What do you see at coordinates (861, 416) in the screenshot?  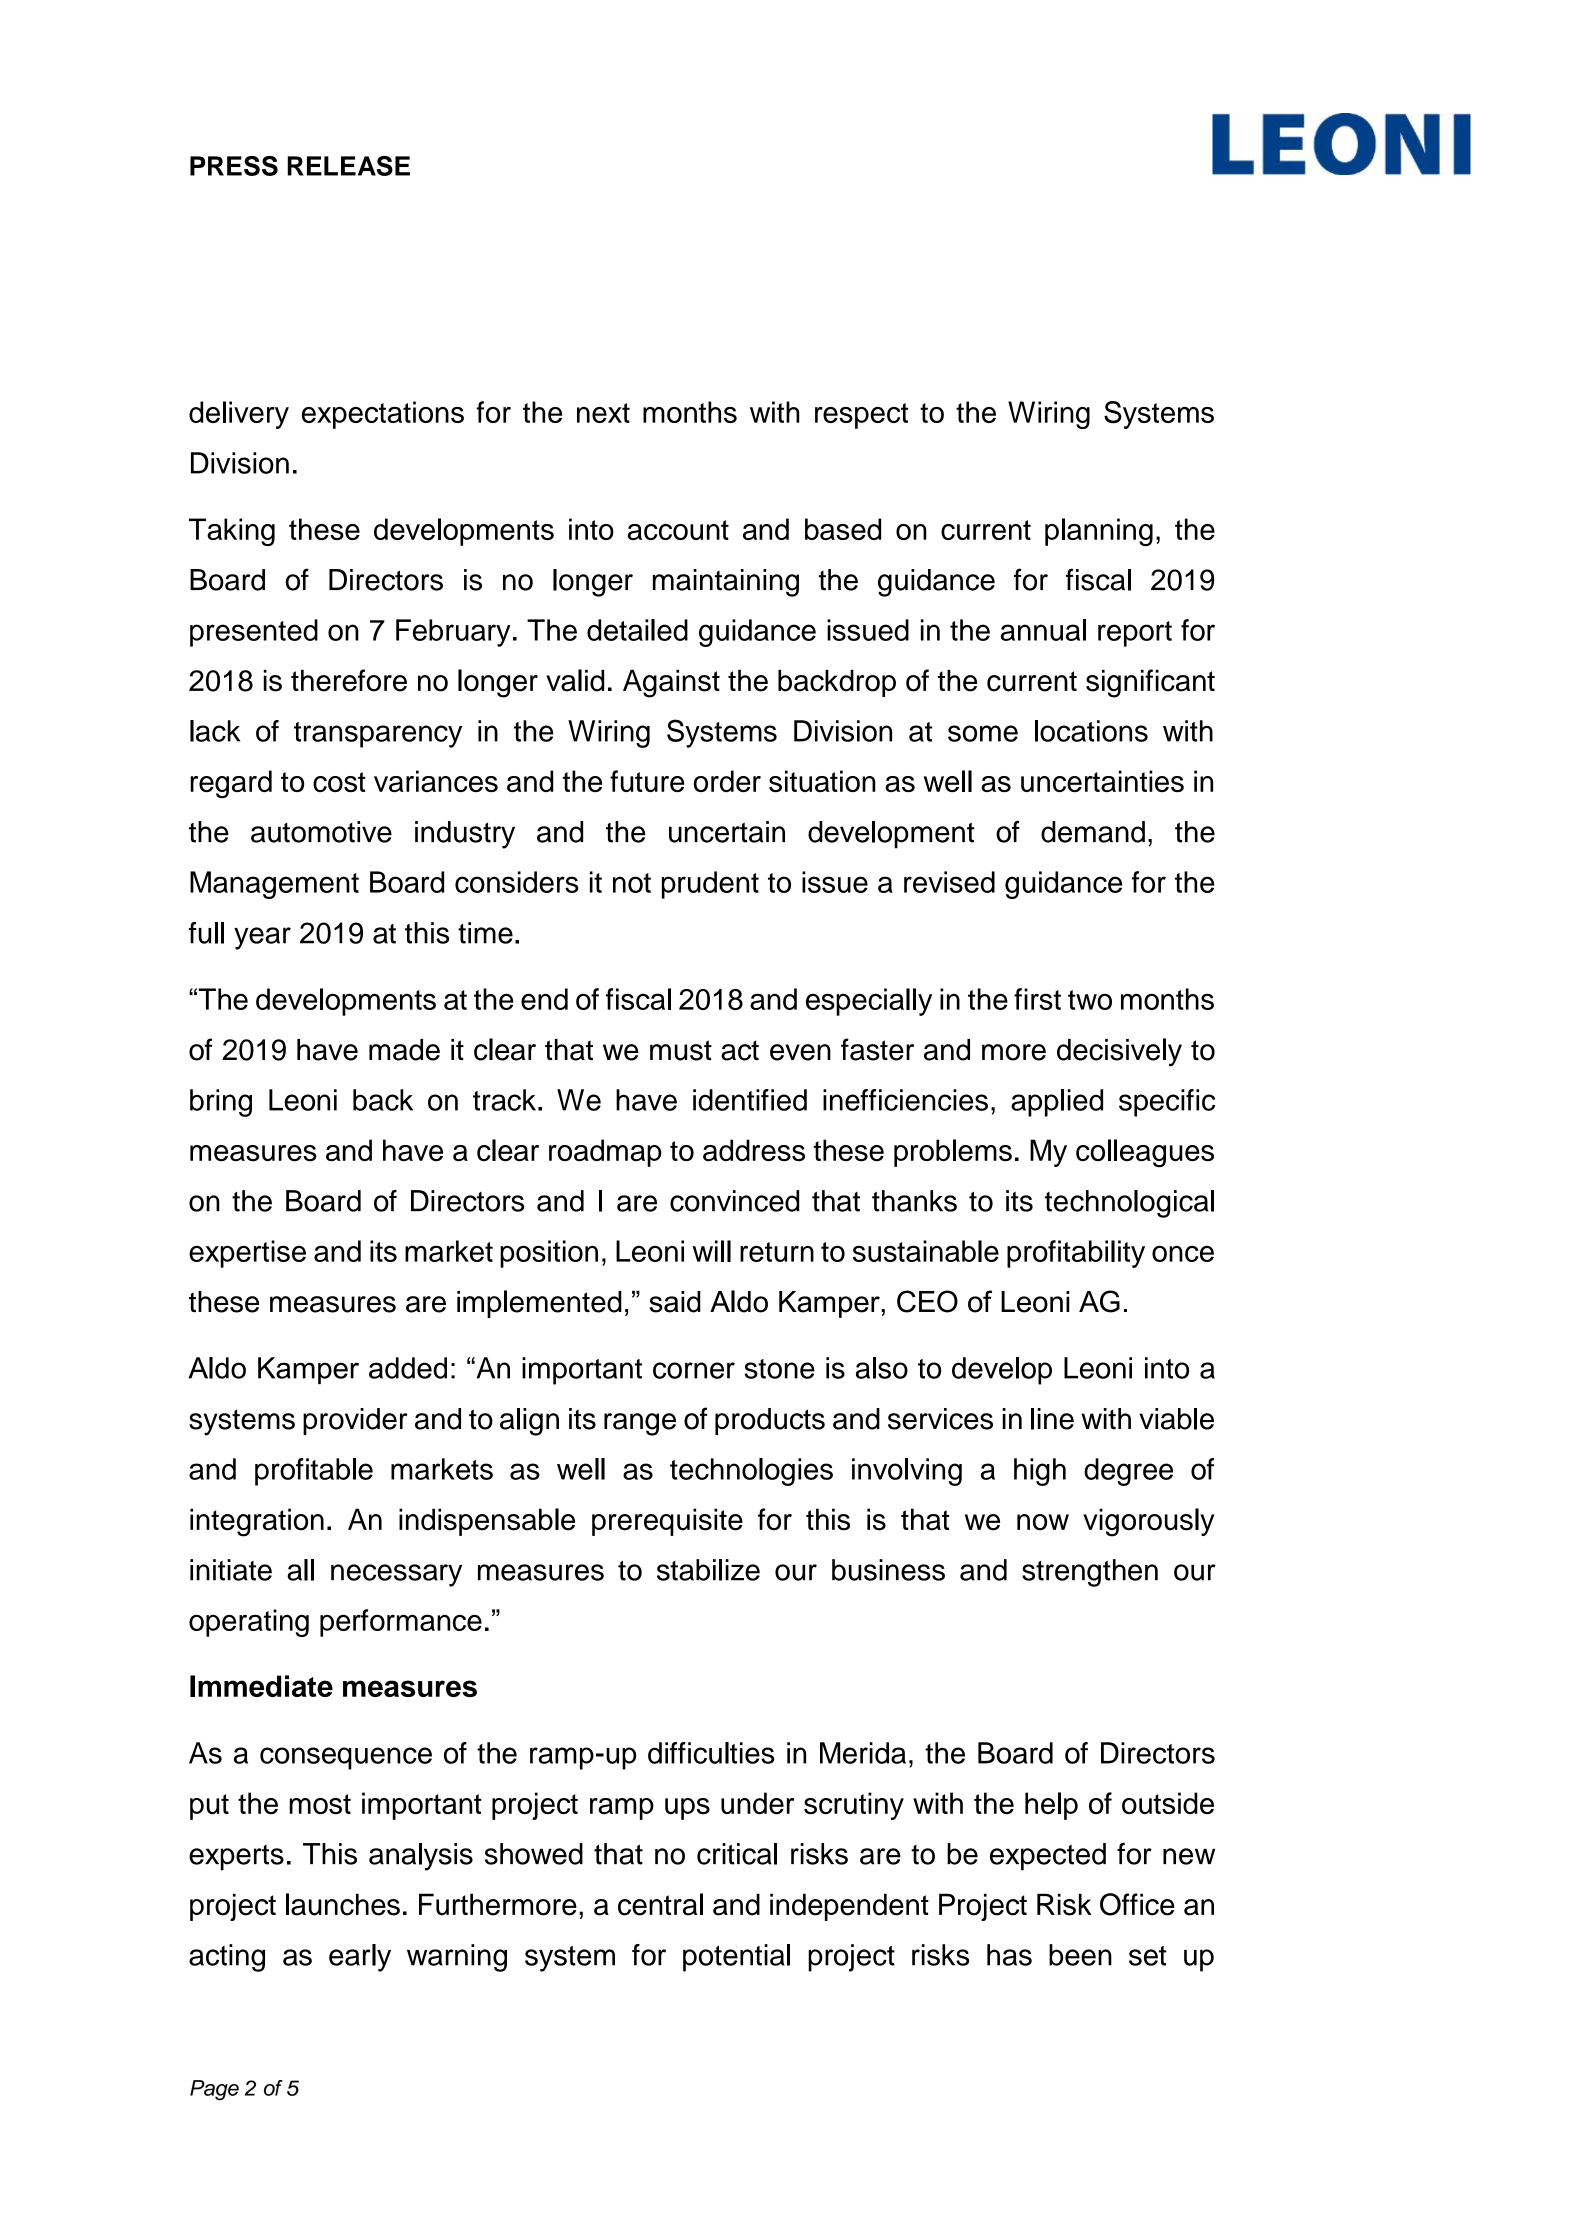 I see `respect` at bounding box center [861, 416].
